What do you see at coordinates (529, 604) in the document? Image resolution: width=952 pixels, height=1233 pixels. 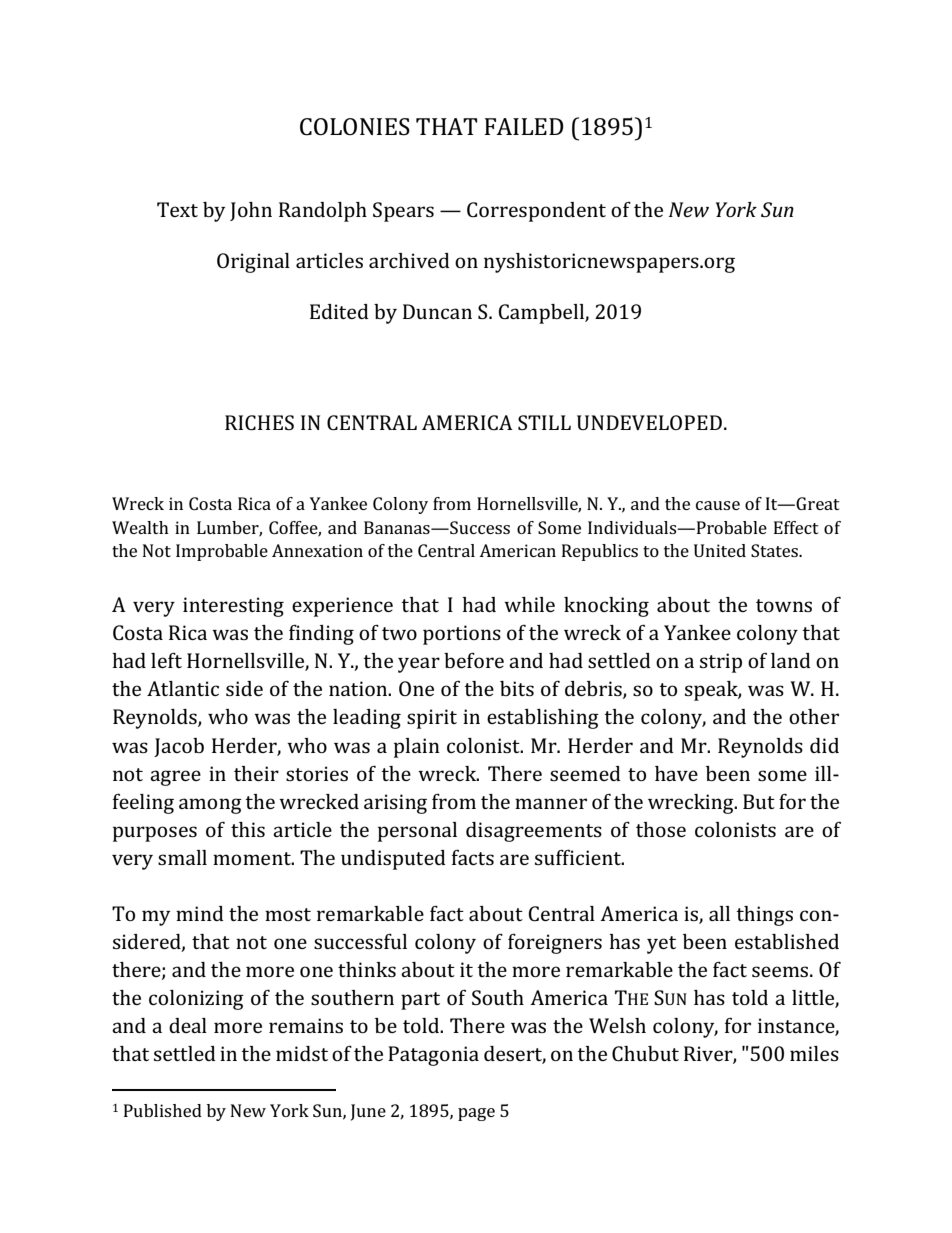 I see `while` at bounding box center [529, 604].
